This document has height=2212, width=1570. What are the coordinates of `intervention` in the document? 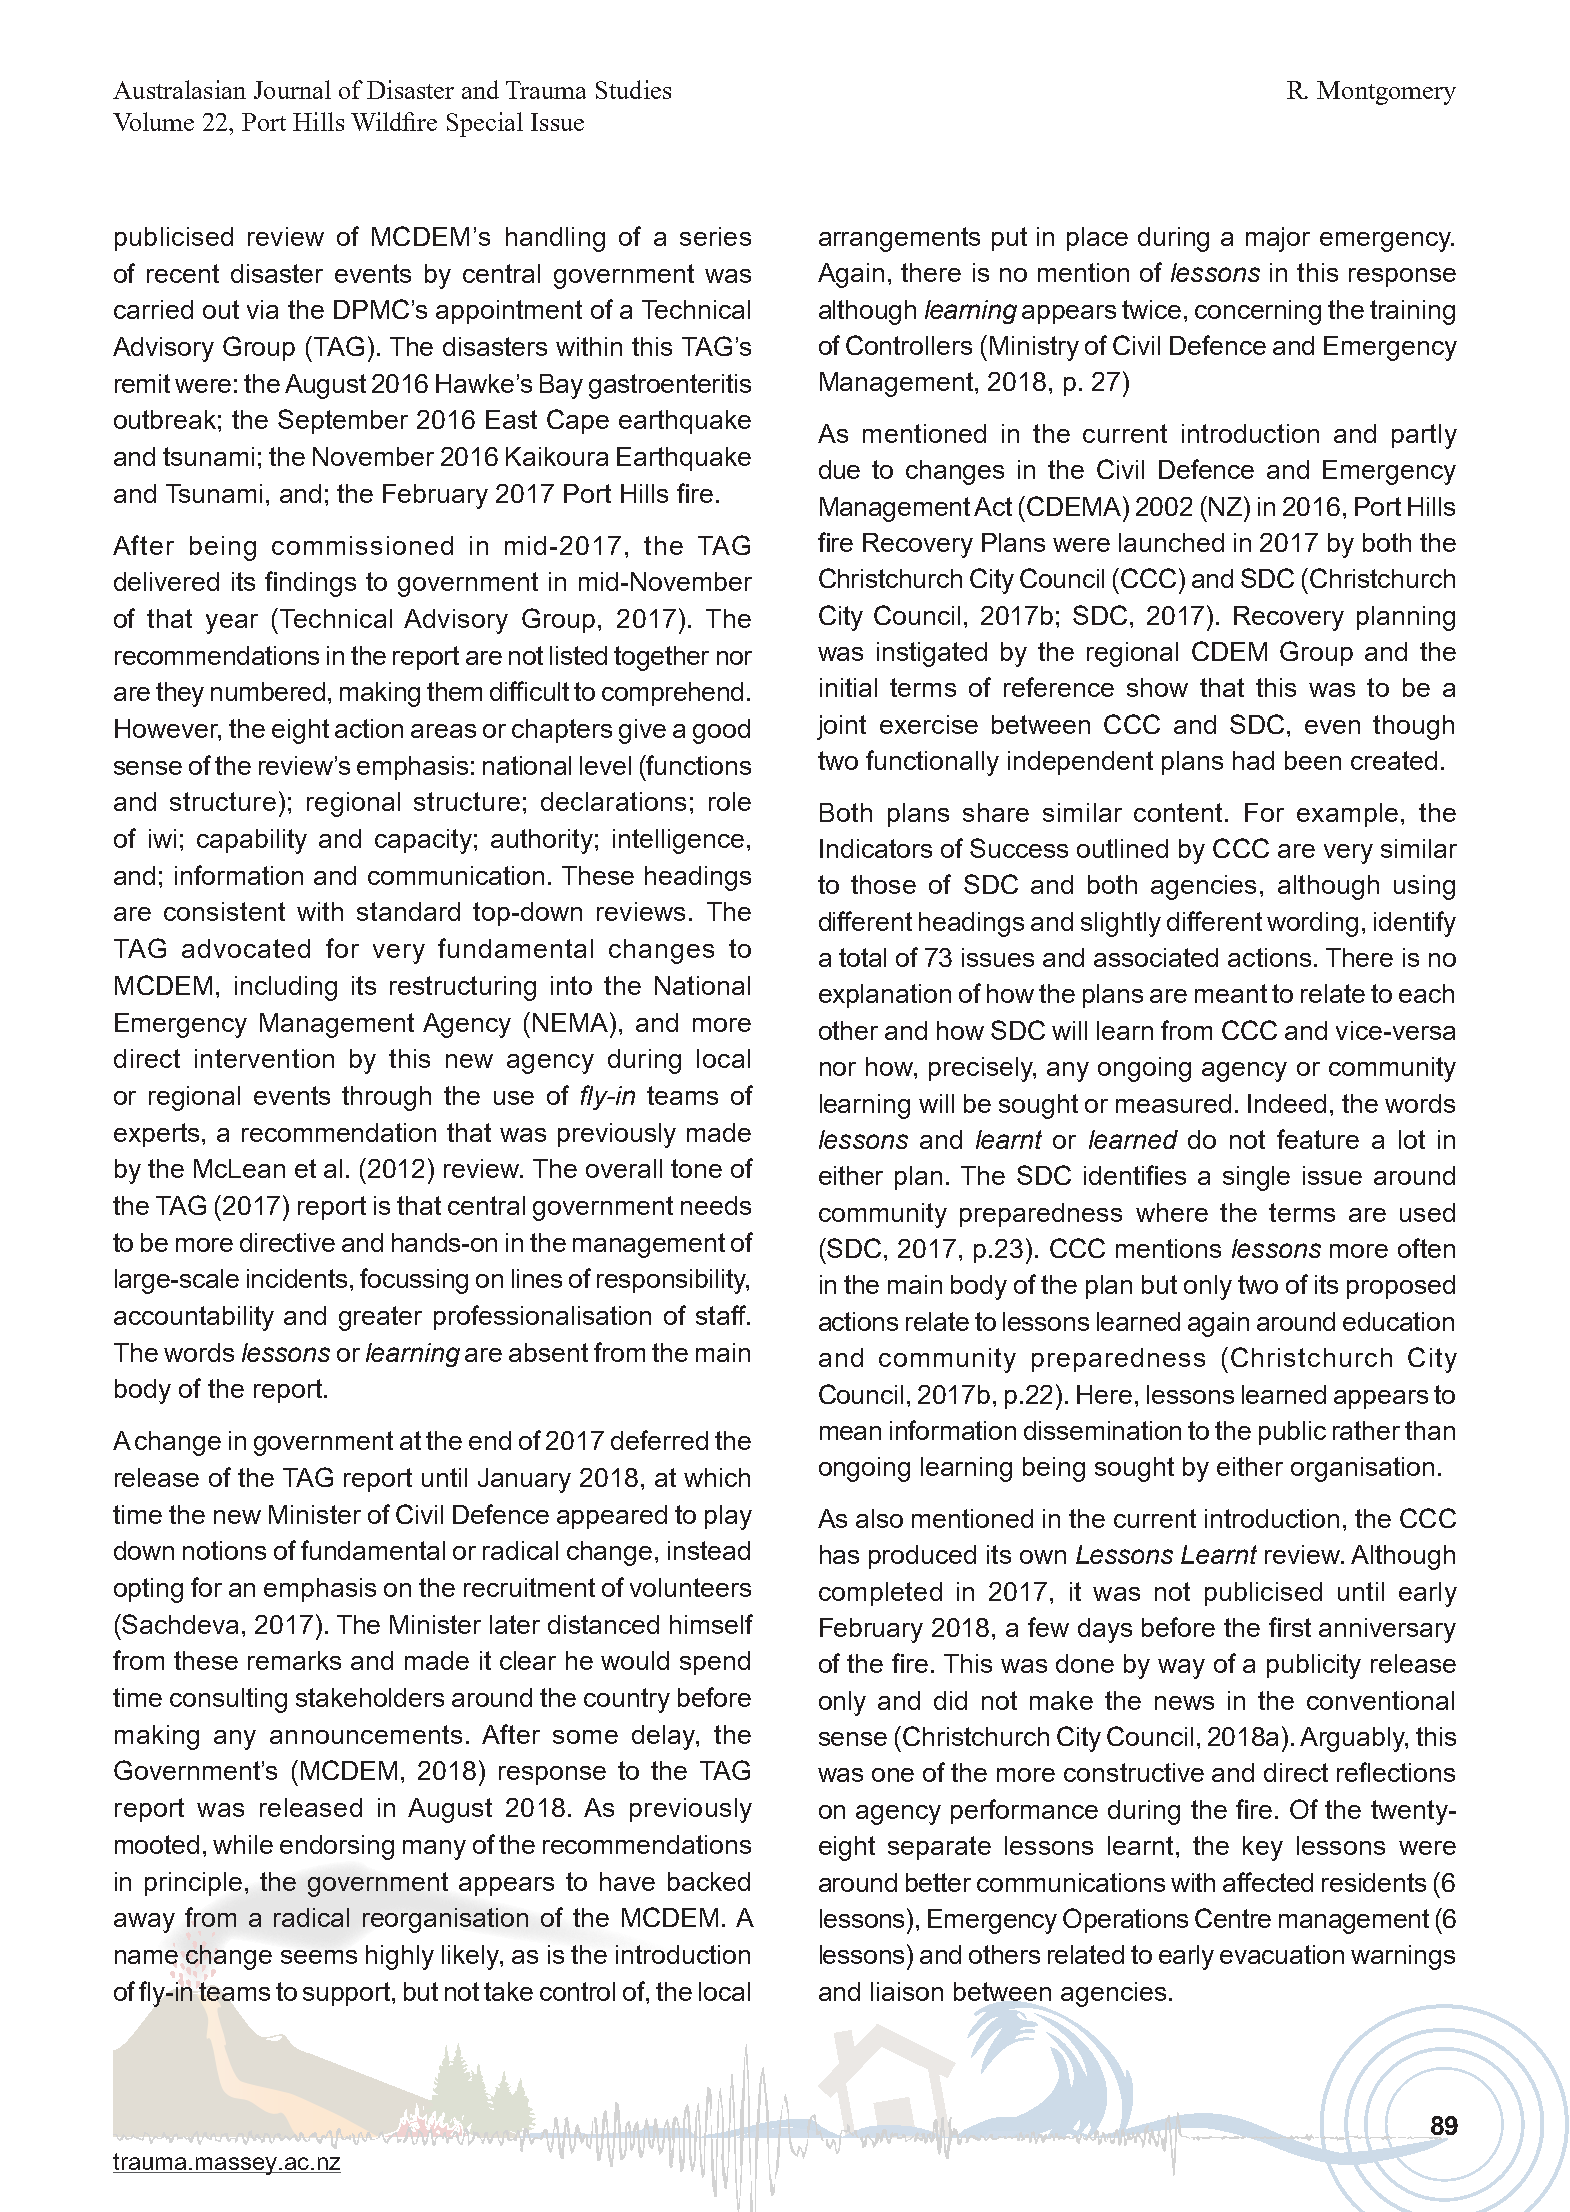 It's located at (264, 1058).
